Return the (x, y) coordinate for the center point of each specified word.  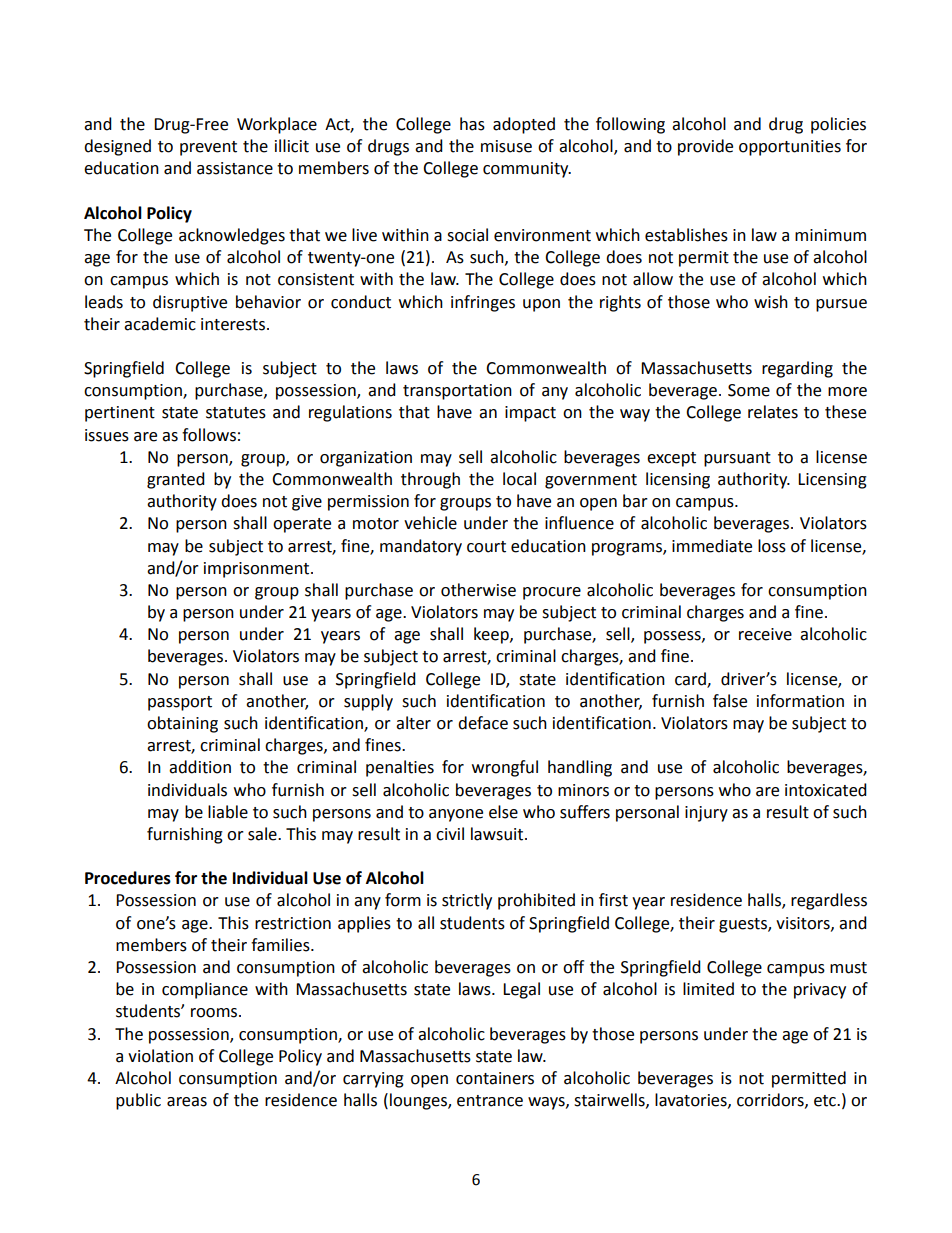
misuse (506, 146)
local (519, 479)
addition (200, 767)
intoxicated (826, 790)
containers (495, 1078)
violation (160, 1056)
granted (176, 480)
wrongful (505, 768)
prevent (208, 148)
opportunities (790, 148)
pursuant (737, 459)
